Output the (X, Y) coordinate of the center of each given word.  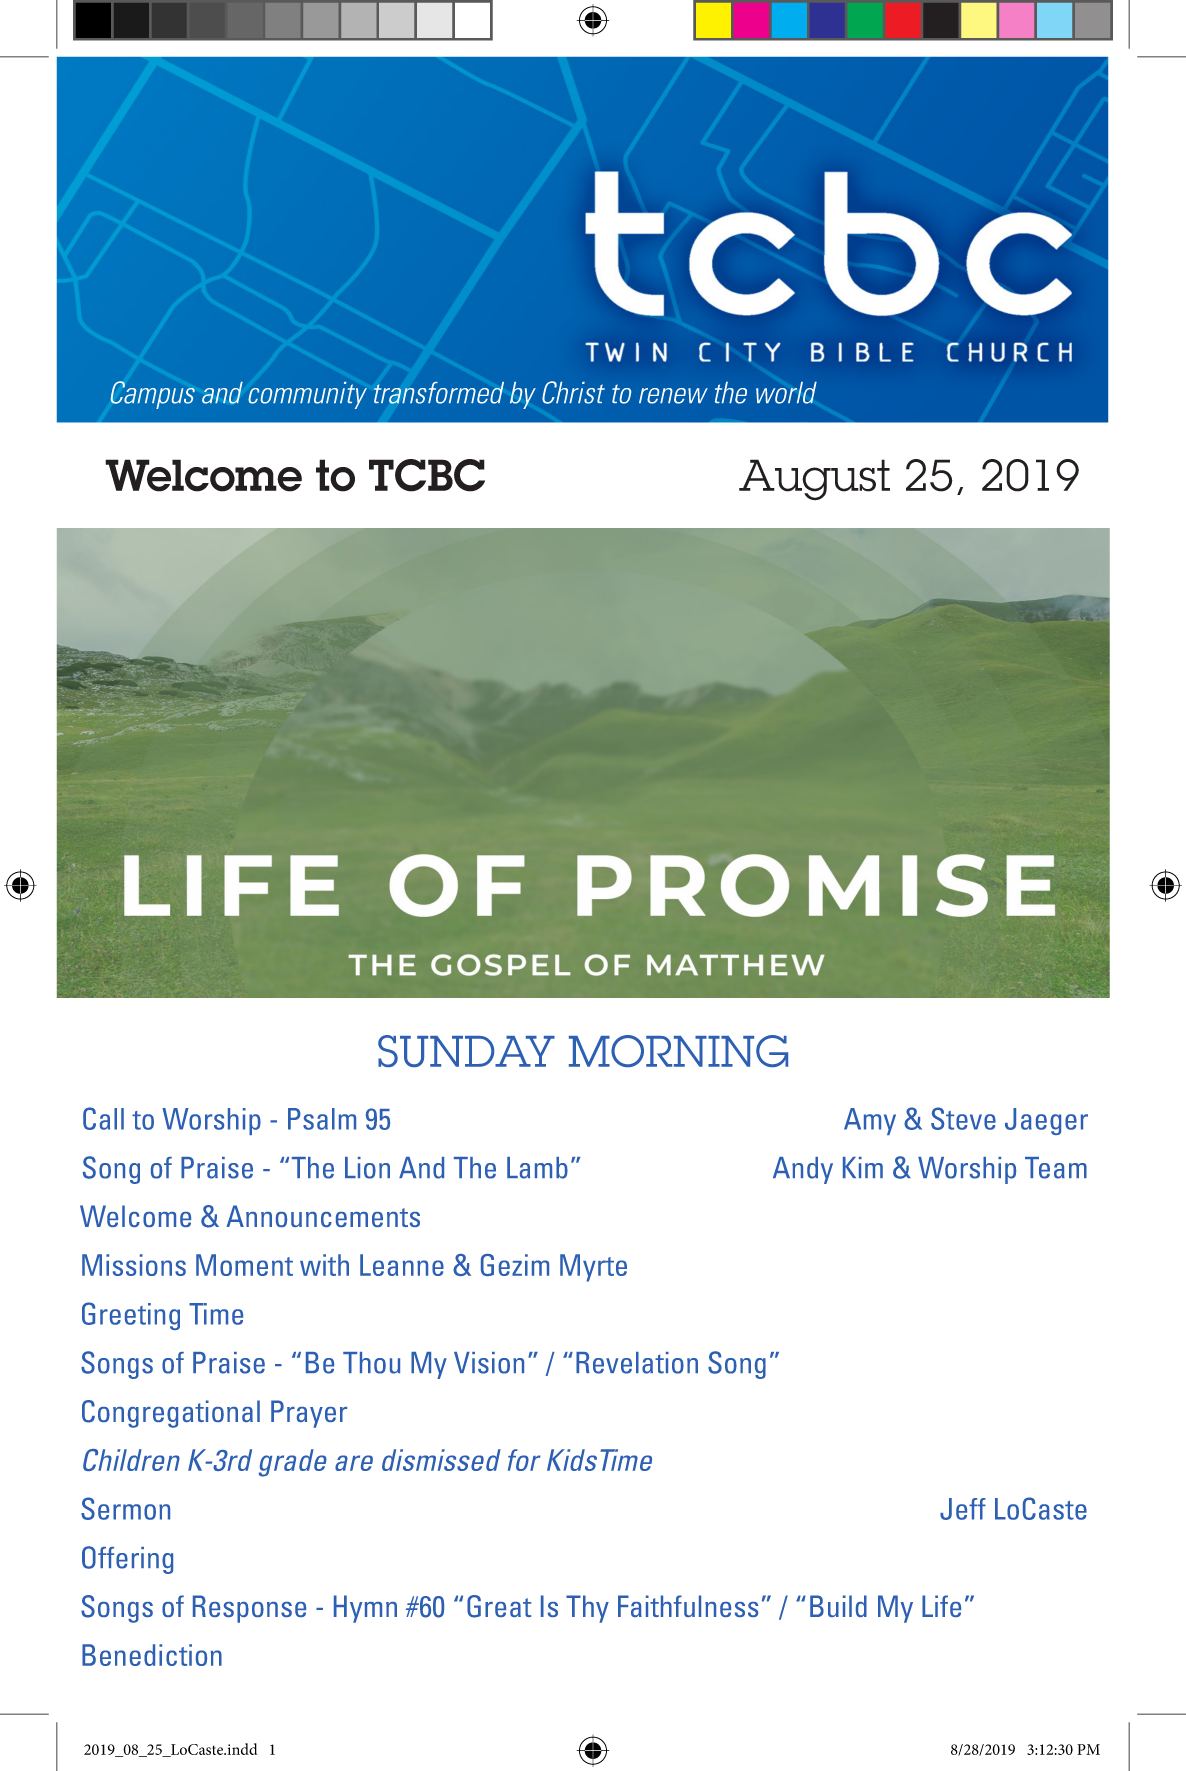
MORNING (678, 1051)
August (814, 480)
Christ (573, 392)
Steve (963, 1118)
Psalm (322, 1119)
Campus (153, 395)
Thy (587, 1609)
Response (249, 1609)
